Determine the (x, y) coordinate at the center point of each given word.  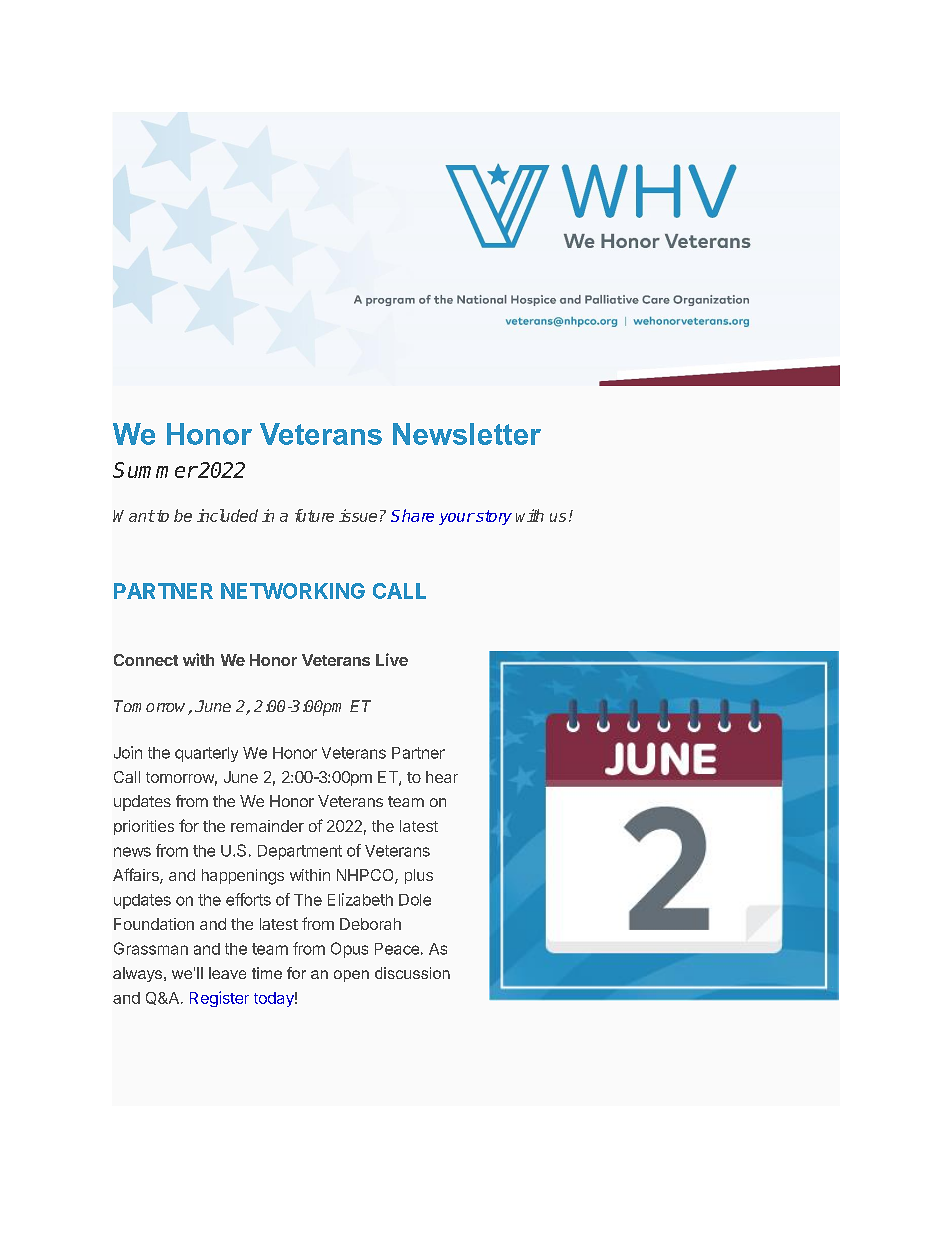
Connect (146, 660)
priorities (144, 827)
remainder (267, 826)
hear (442, 777)
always (139, 974)
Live (392, 659)
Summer (155, 470)
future (314, 515)
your (457, 519)
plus (419, 876)
